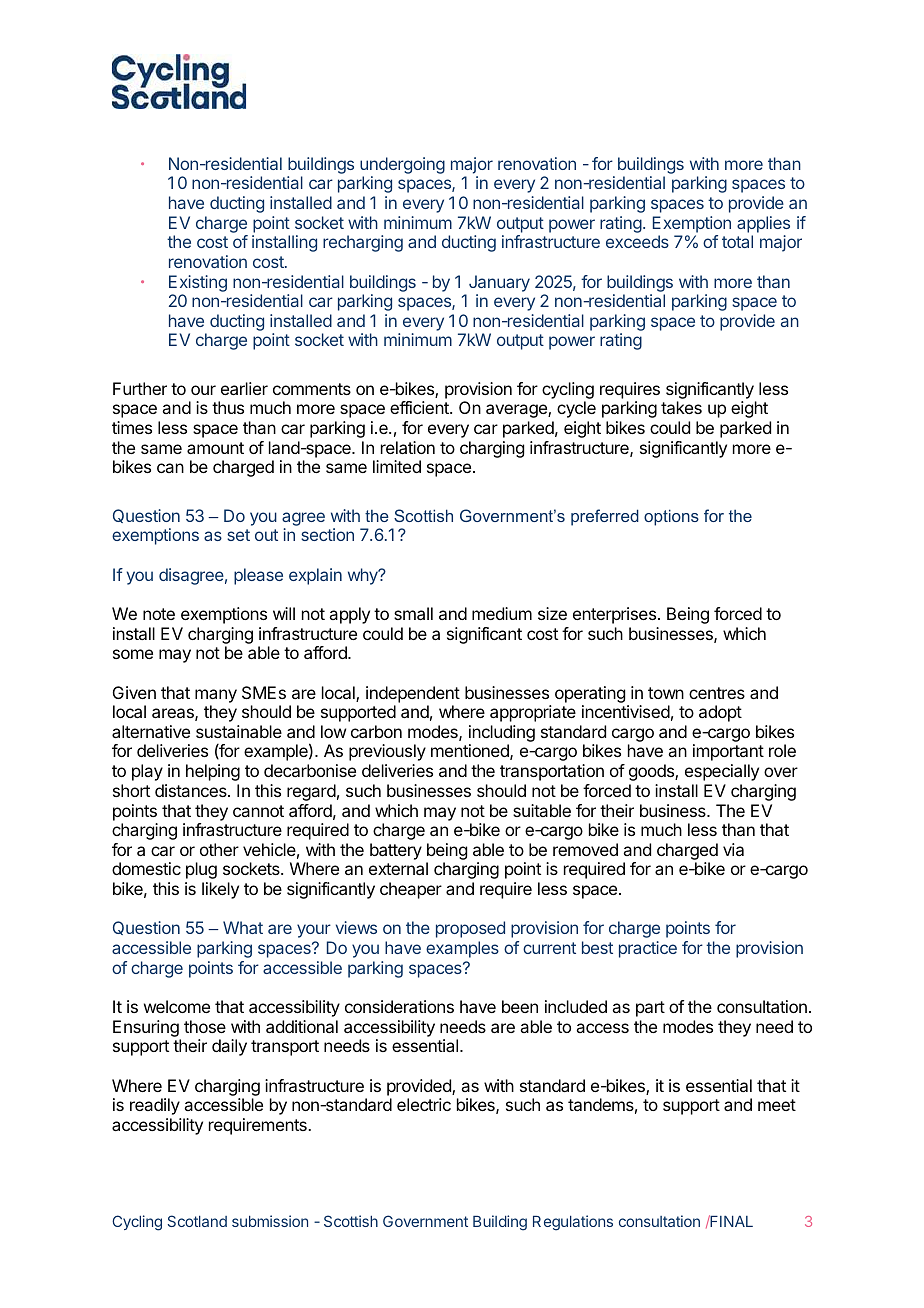 Image resolution: width=924 pixels, height=1308 pixels. I want to click on plug, so click(201, 870).
